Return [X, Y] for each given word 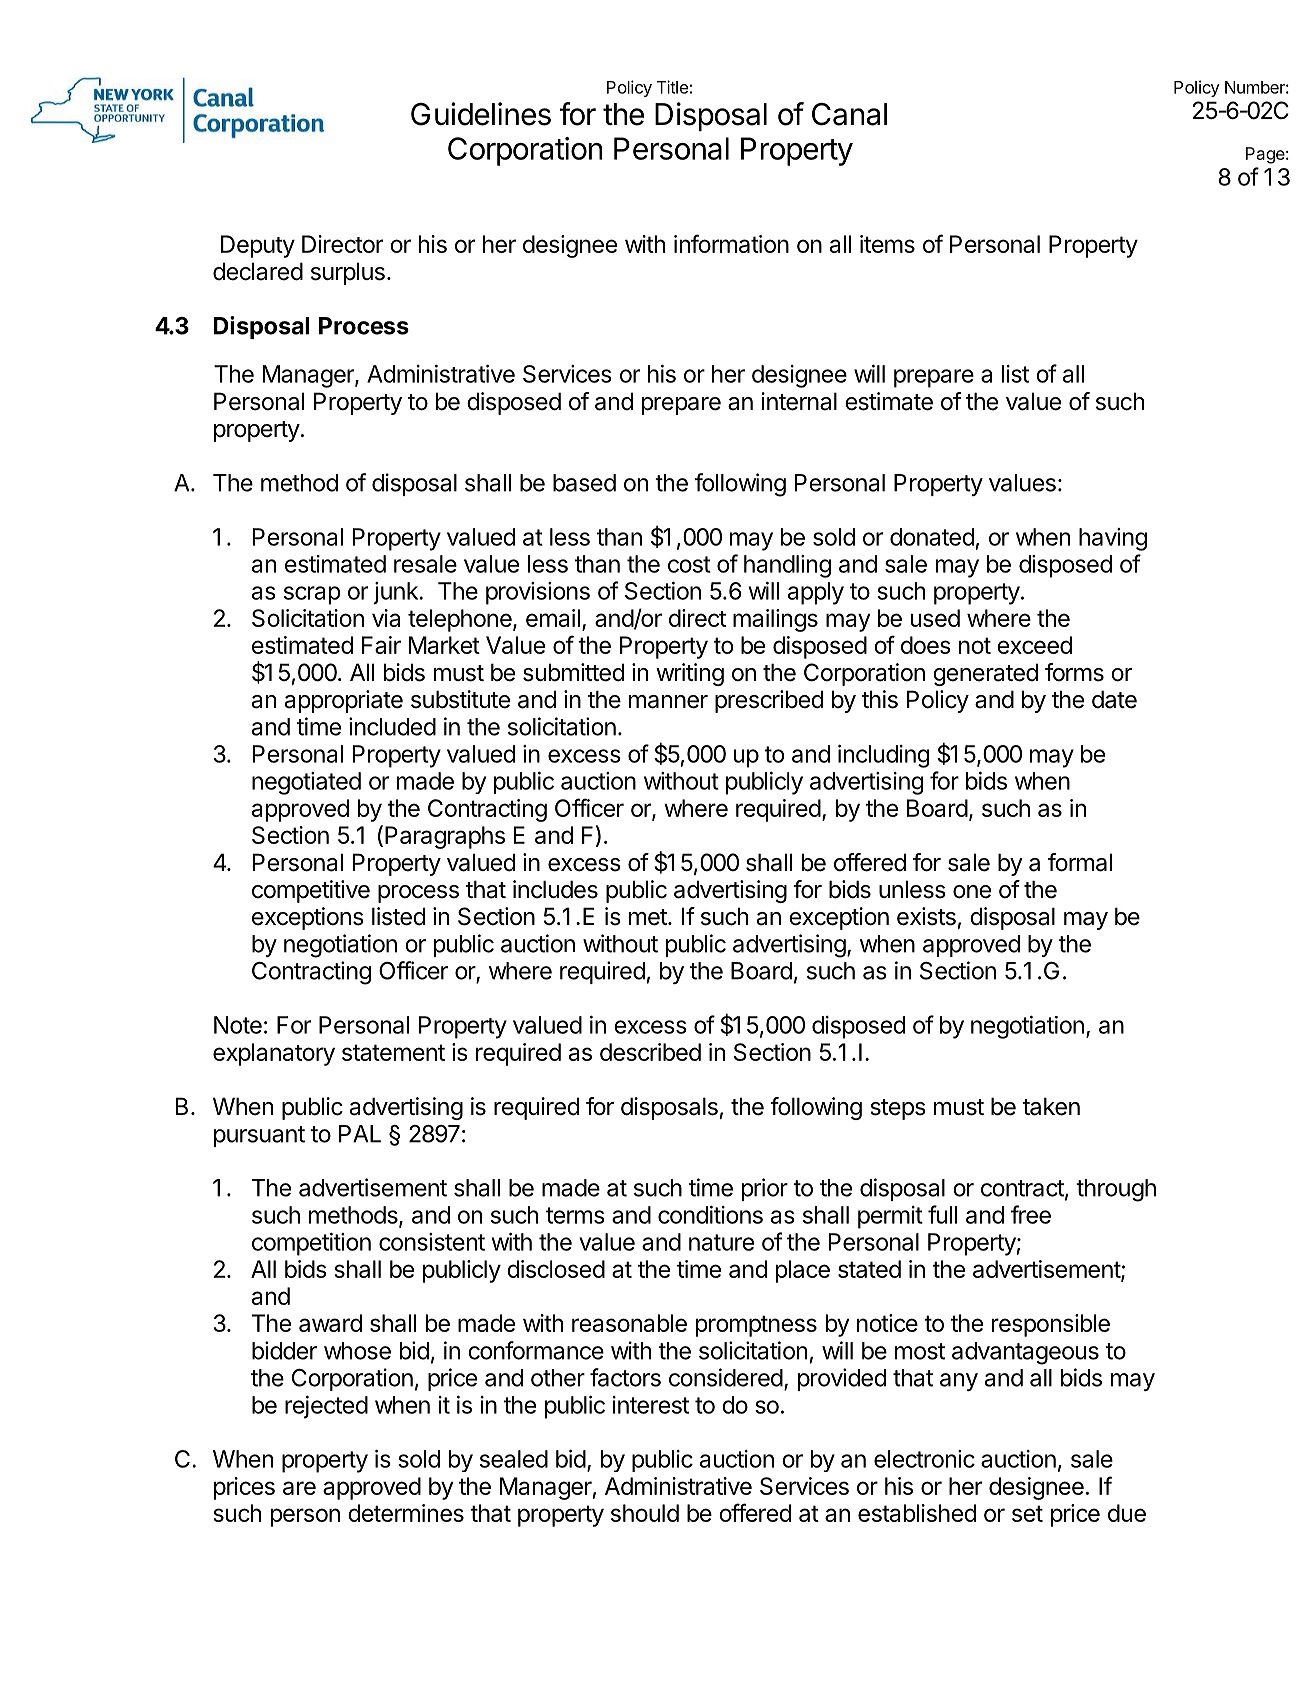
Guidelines [481, 114]
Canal [849, 114]
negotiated [306, 783]
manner [668, 702]
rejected [326, 1407]
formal [1080, 862]
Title [672, 87]
